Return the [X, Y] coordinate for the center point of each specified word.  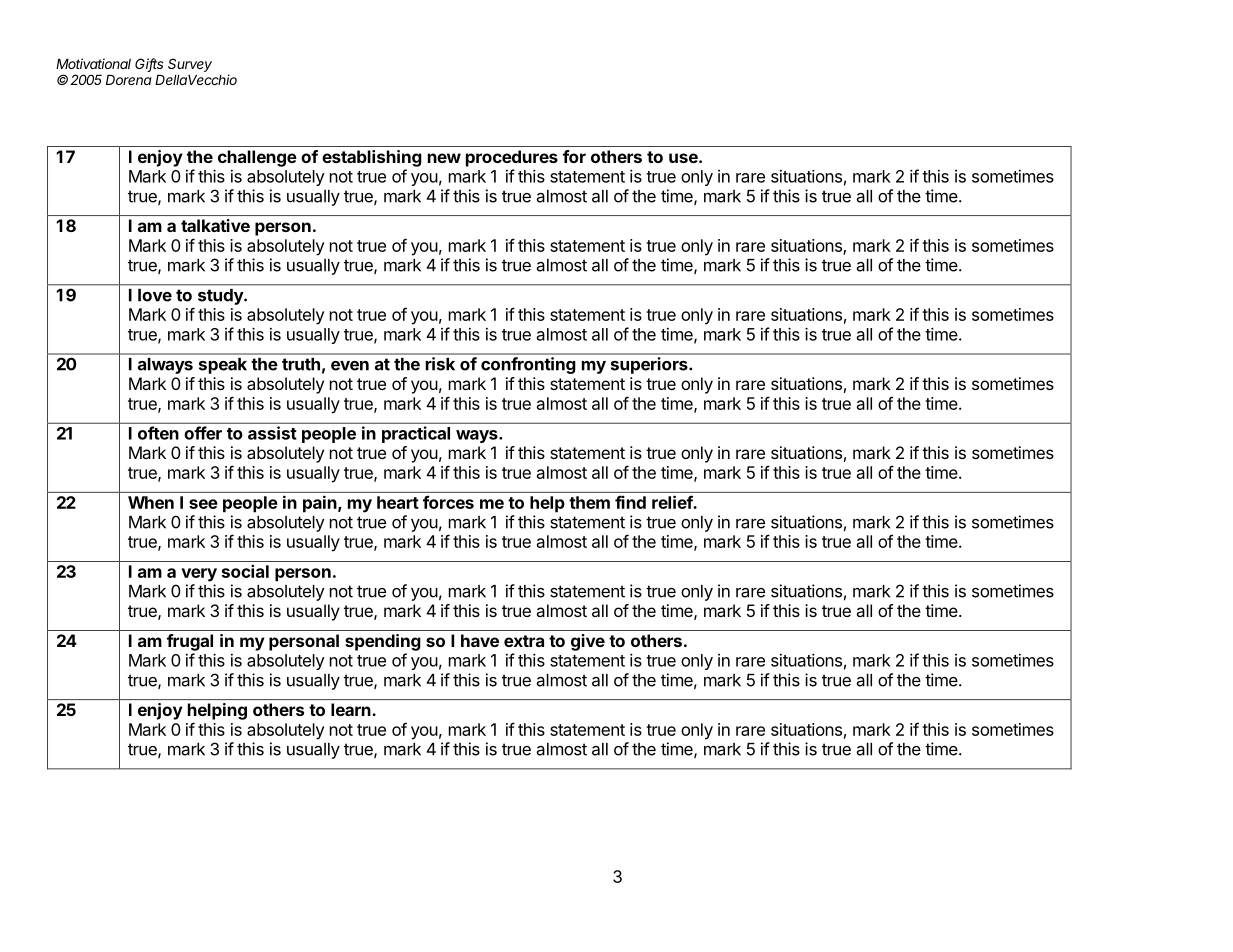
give [588, 642]
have [480, 640]
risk [440, 364]
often [158, 433]
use [684, 158]
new [444, 158]
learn [351, 709]
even [350, 366]
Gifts [149, 65]
